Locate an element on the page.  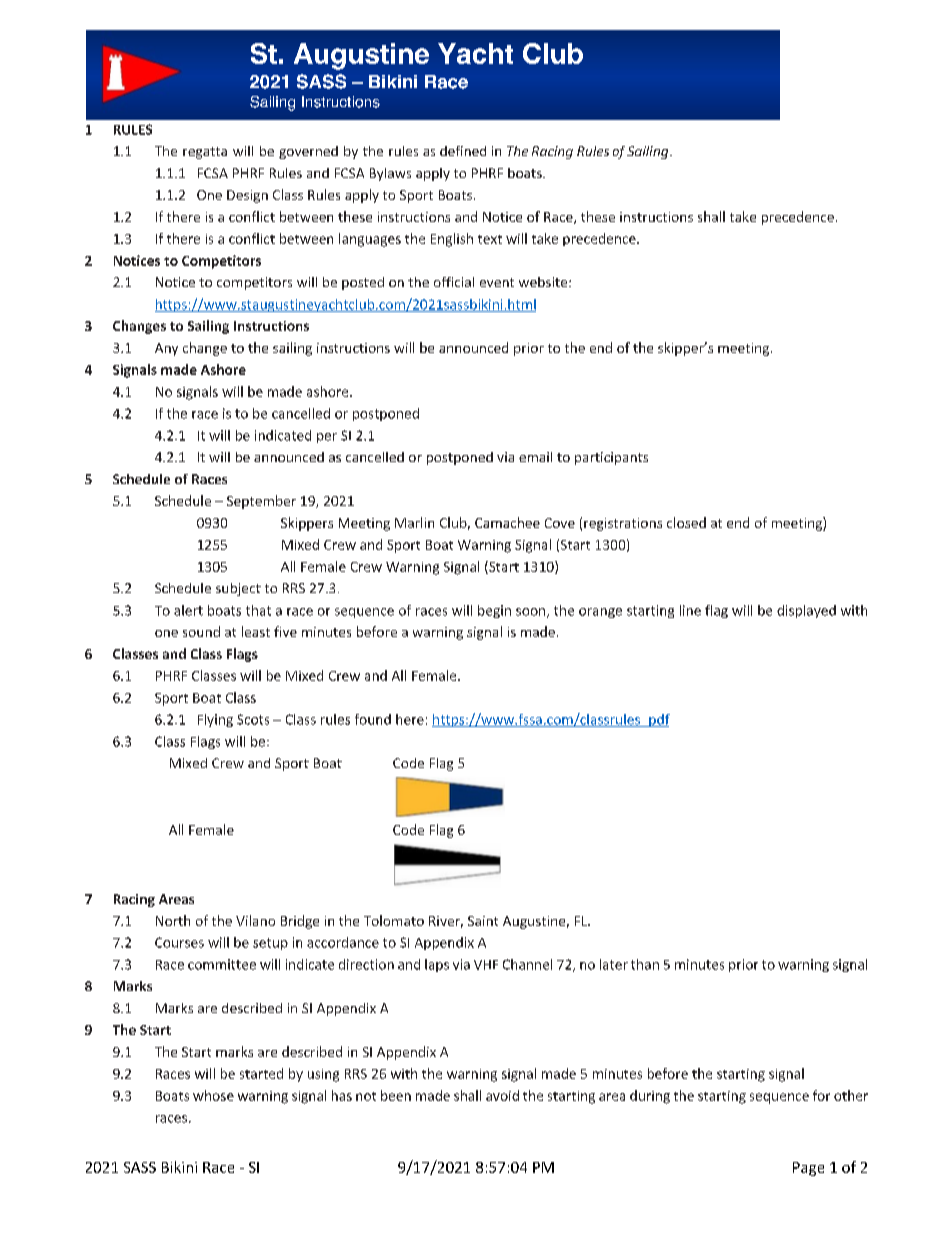
Design is located at coordinates (247, 196).
